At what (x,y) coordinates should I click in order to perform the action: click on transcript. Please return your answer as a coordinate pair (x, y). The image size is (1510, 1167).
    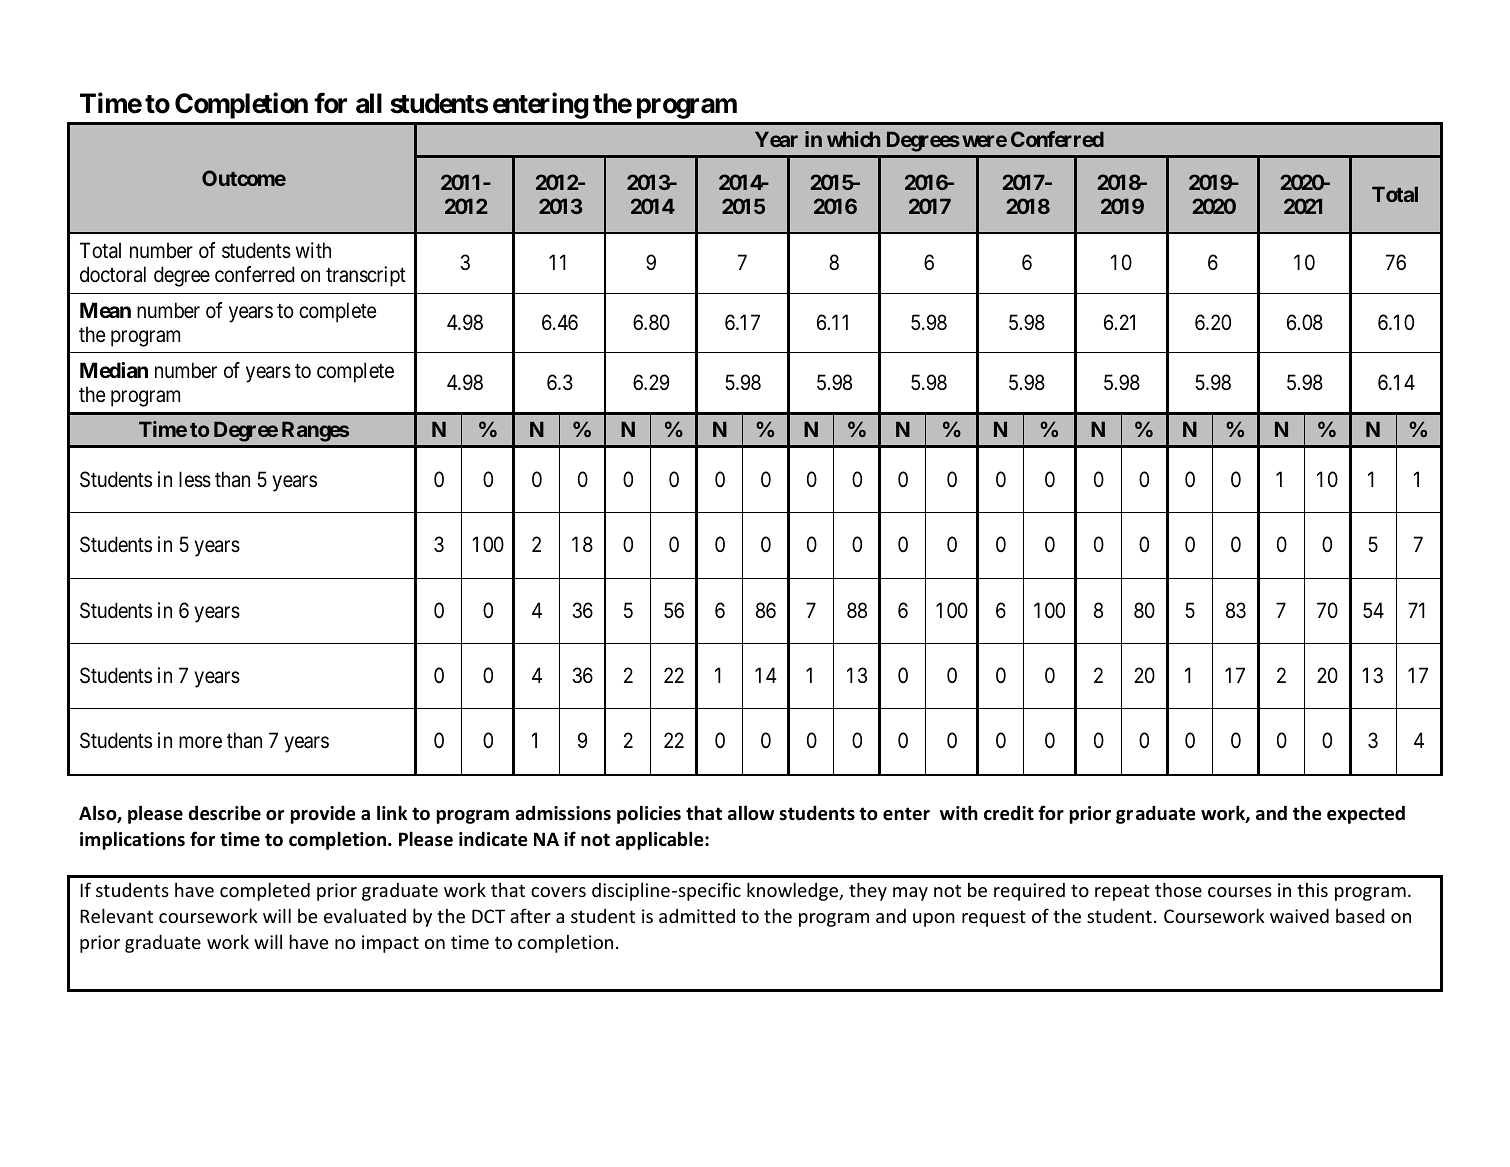
    Looking at the image, I should click on (366, 276).
